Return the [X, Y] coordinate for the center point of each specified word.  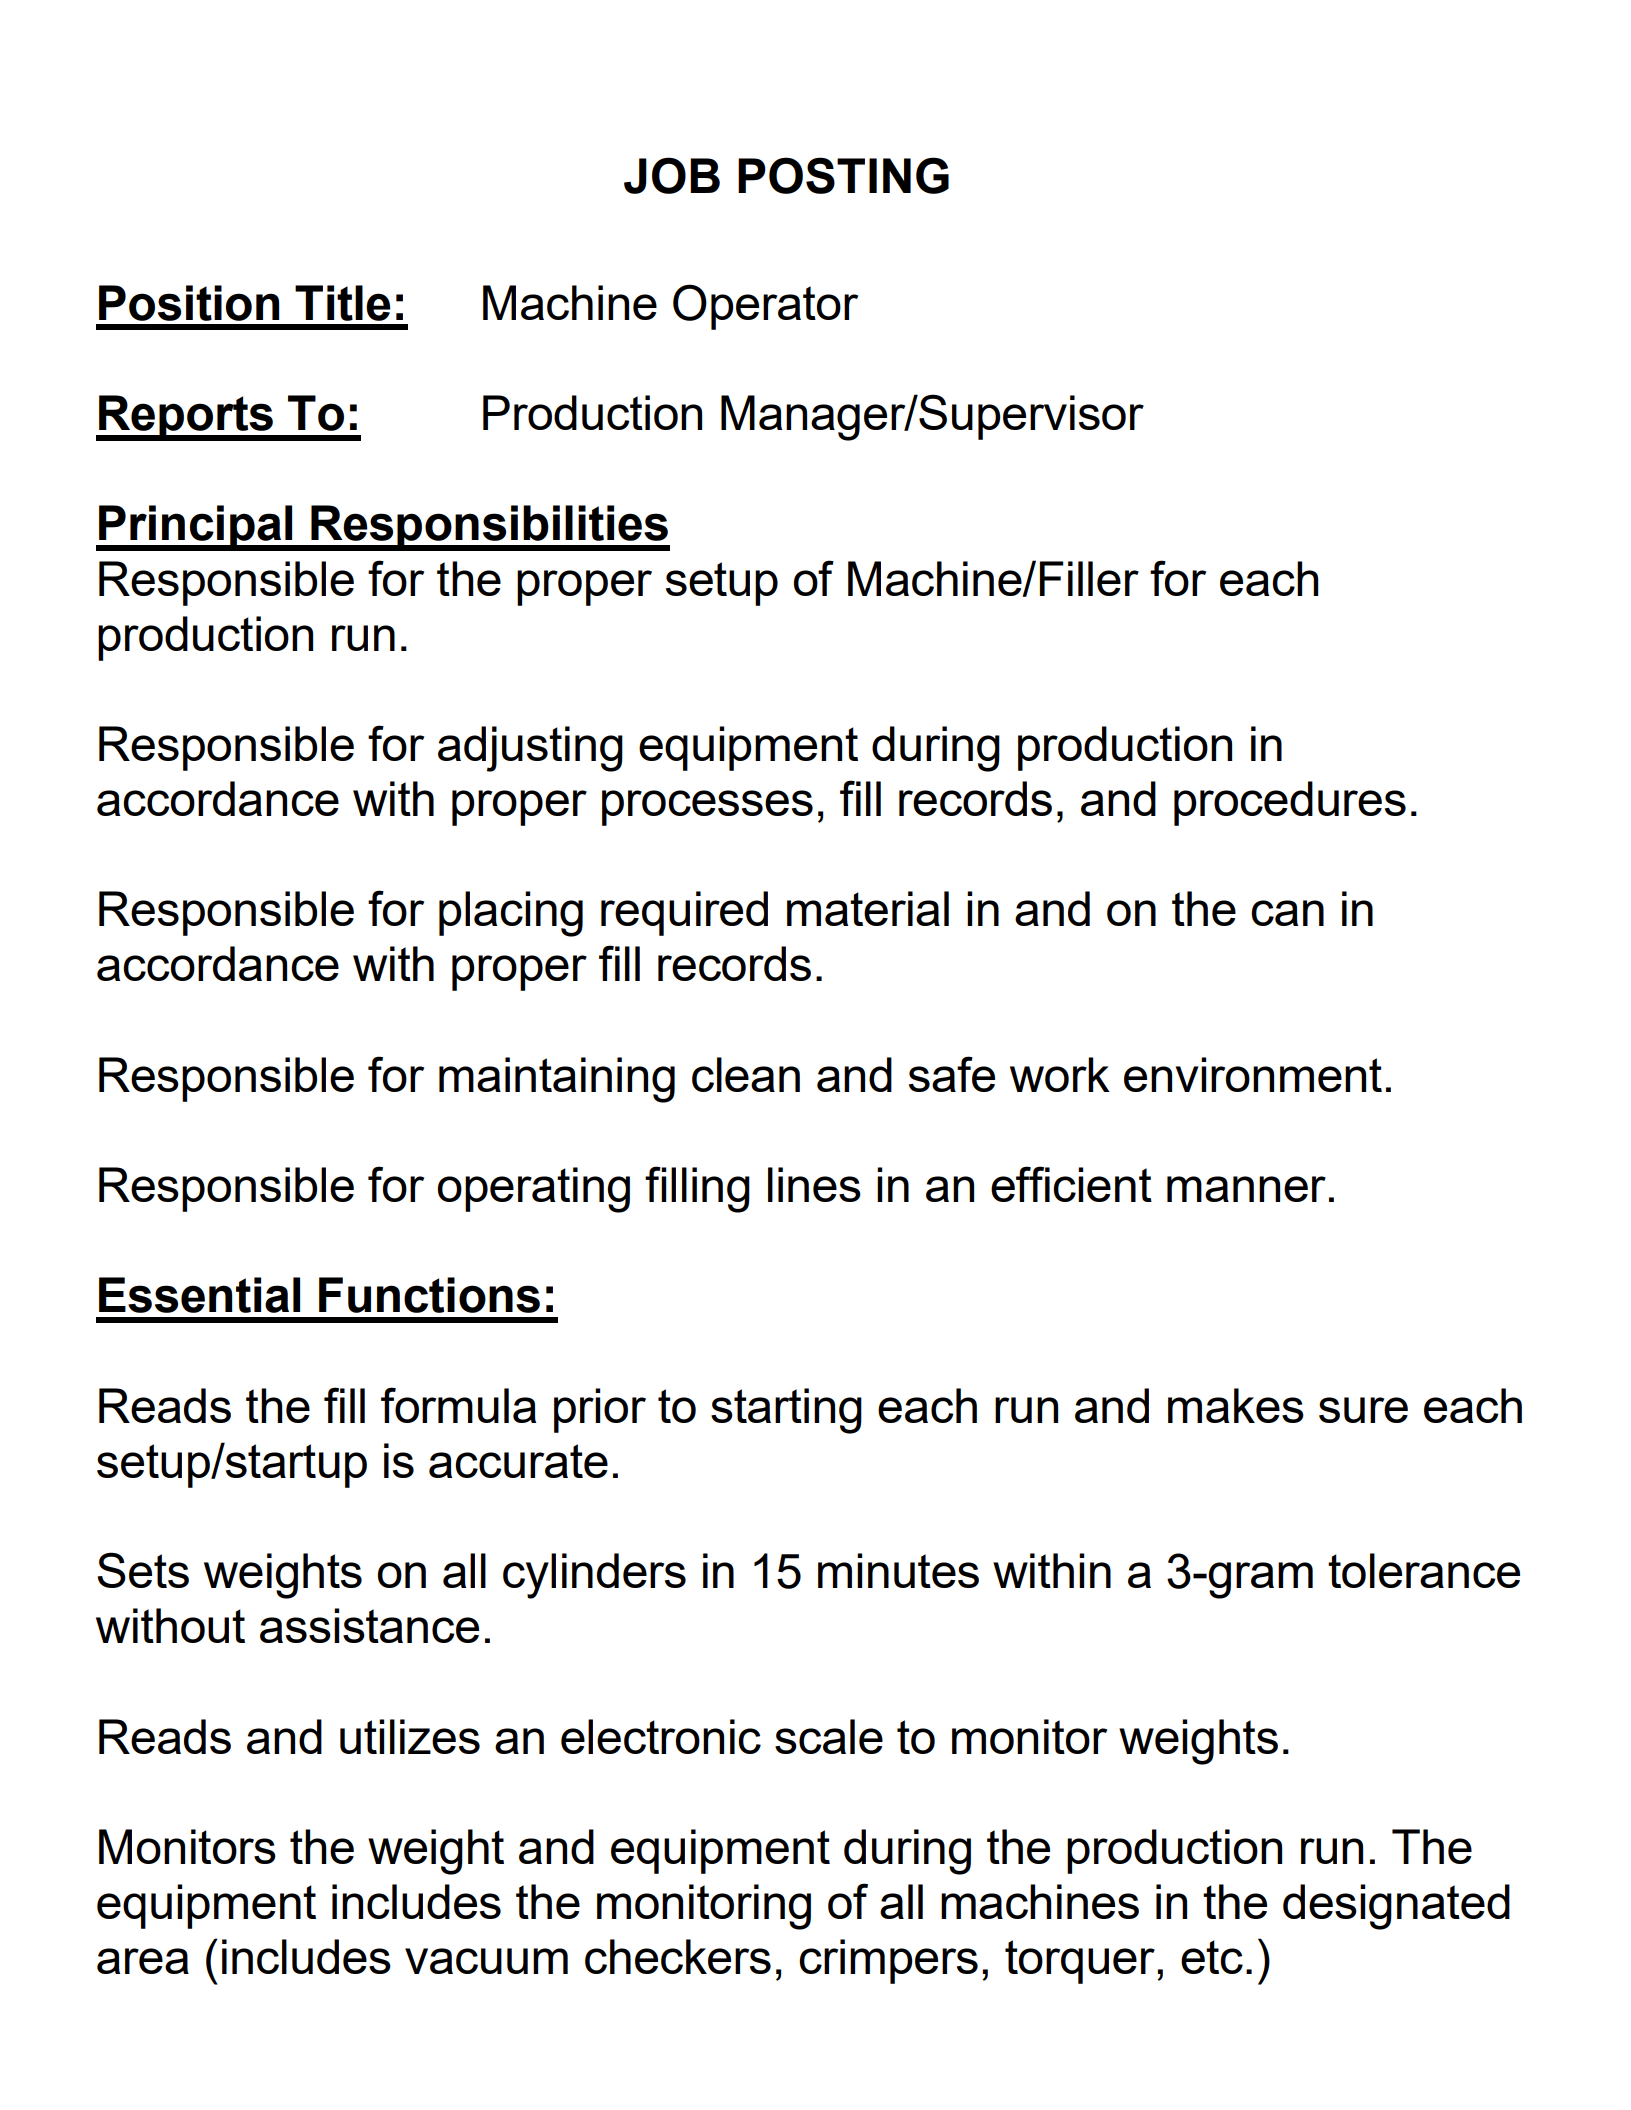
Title [343, 303]
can [1287, 913]
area [143, 1961]
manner [1246, 1189]
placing [511, 914]
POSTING [843, 175]
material [868, 908]
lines [814, 1184]
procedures [1290, 803]
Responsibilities [489, 528]
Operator [765, 307]
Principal [196, 528]
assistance [369, 1625]
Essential [199, 1295]
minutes [898, 1570]
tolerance [1424, 1570]
